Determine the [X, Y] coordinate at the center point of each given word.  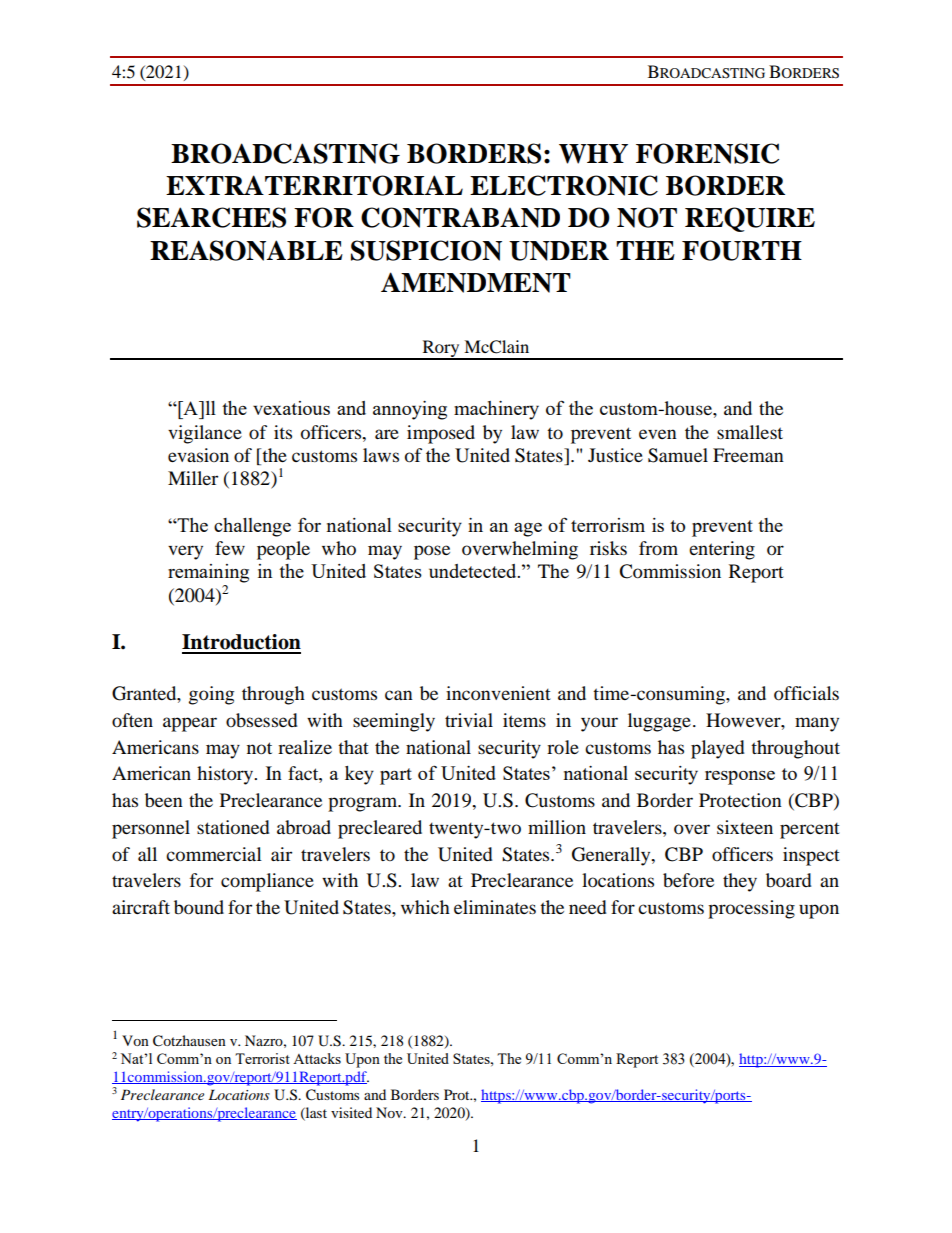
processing [751, 909]
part [396, 776]
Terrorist [262, 1058]
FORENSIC [707, 153]
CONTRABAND [460, 217]
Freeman [748, 455]
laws [381, 455]
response [740, 778]
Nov [390, 1112]
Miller [193, 478]
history [226, 775]
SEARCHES [211, 217]
